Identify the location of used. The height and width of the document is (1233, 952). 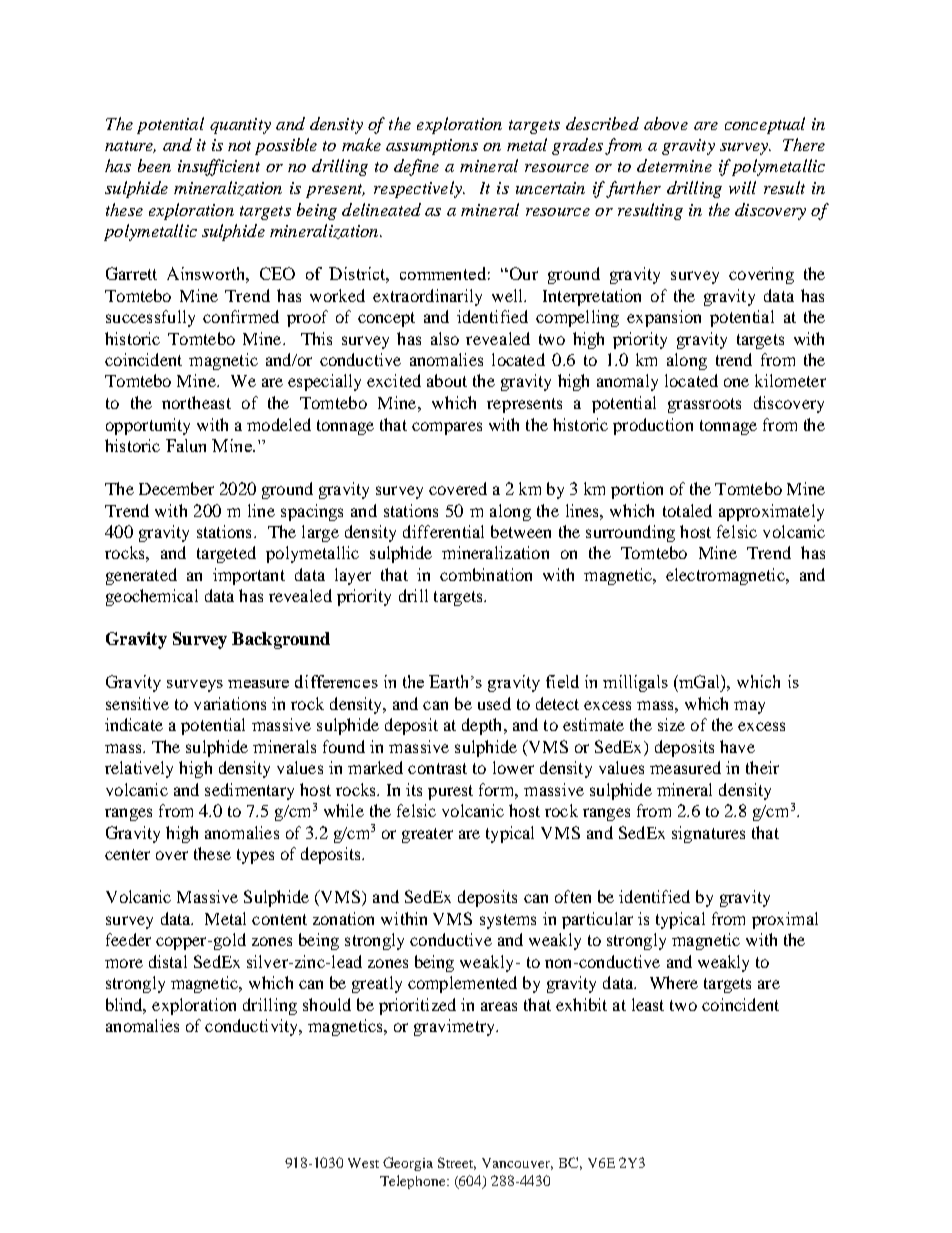
(494, 703).
